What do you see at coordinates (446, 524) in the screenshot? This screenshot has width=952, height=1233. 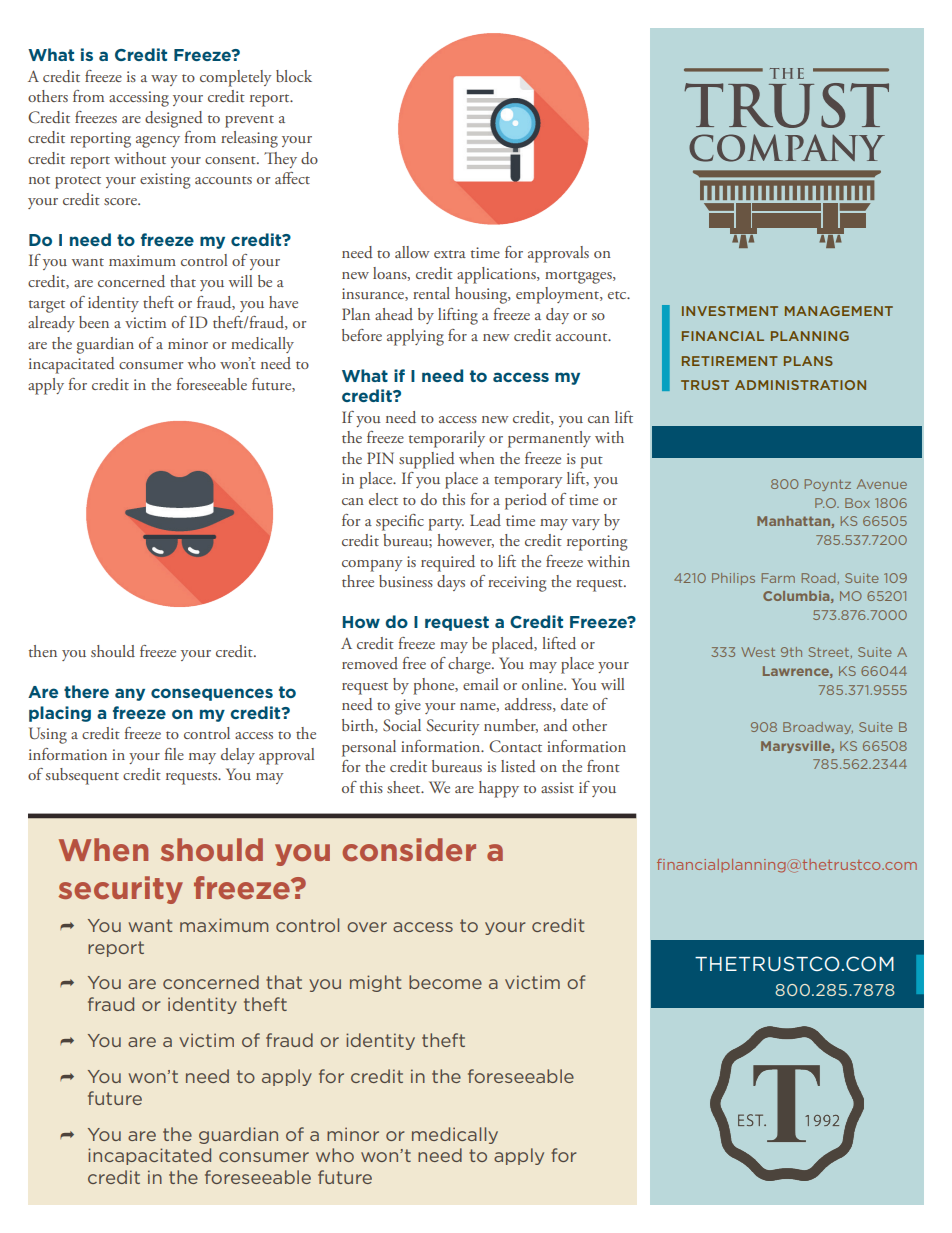 I see `party` at bounding box center [446, 524].
